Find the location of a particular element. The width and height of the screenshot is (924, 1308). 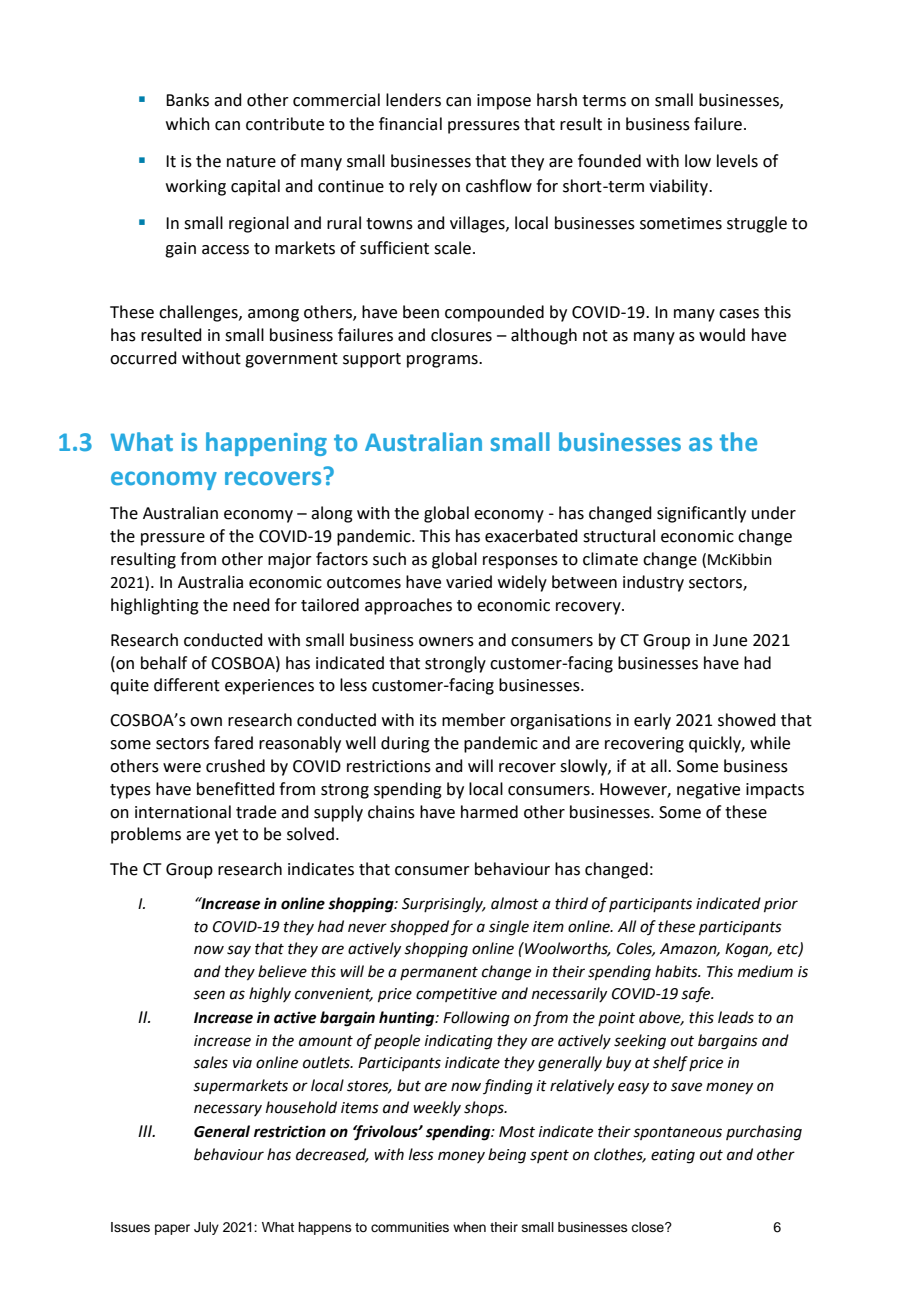

June is located at coordinates (730, 640).
